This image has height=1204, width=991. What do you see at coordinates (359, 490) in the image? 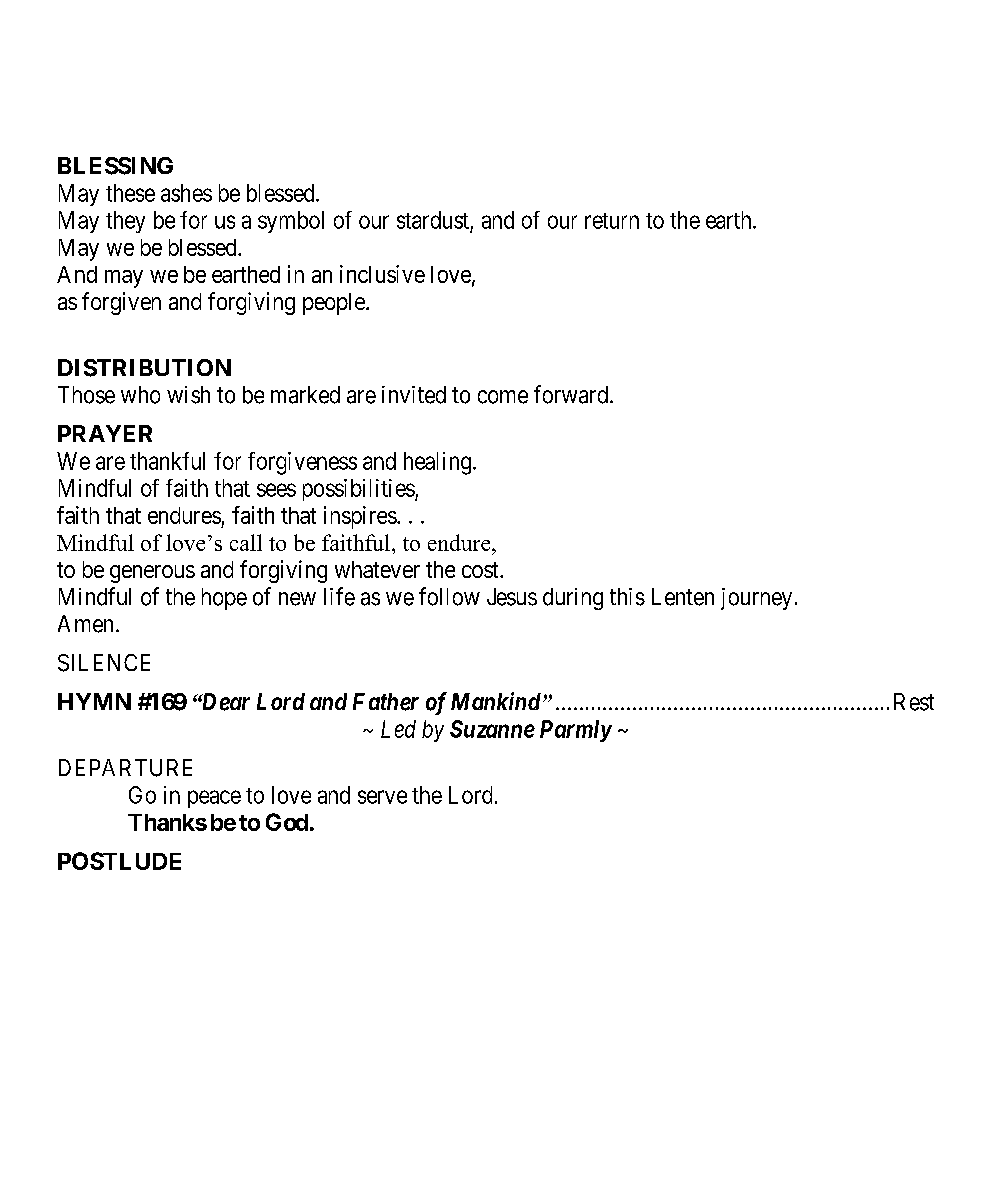
I see `possibilities` at bounding box center [359, 490].
